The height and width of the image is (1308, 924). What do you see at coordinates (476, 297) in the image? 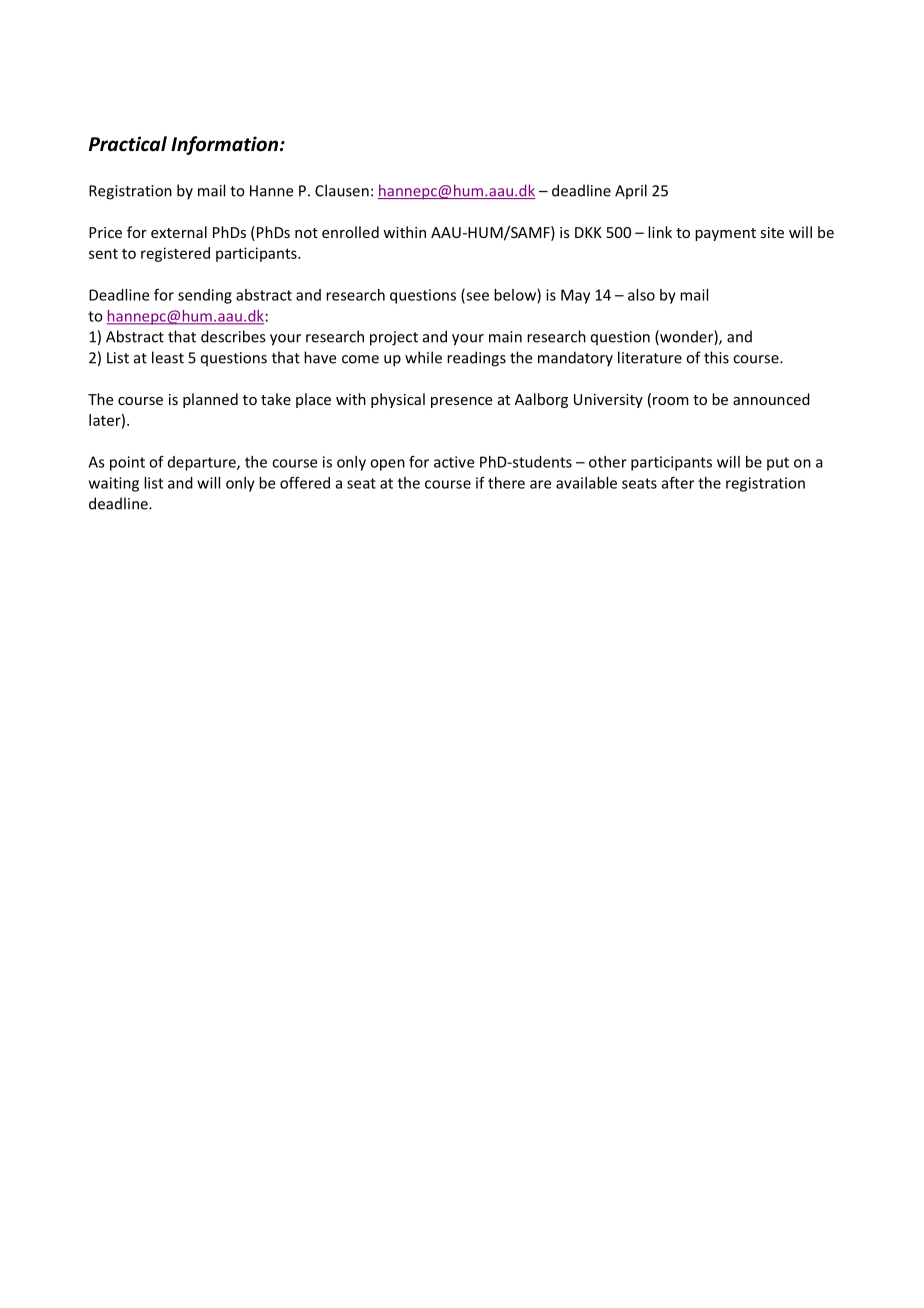
I see `see` at bounding box center [476, 297].
